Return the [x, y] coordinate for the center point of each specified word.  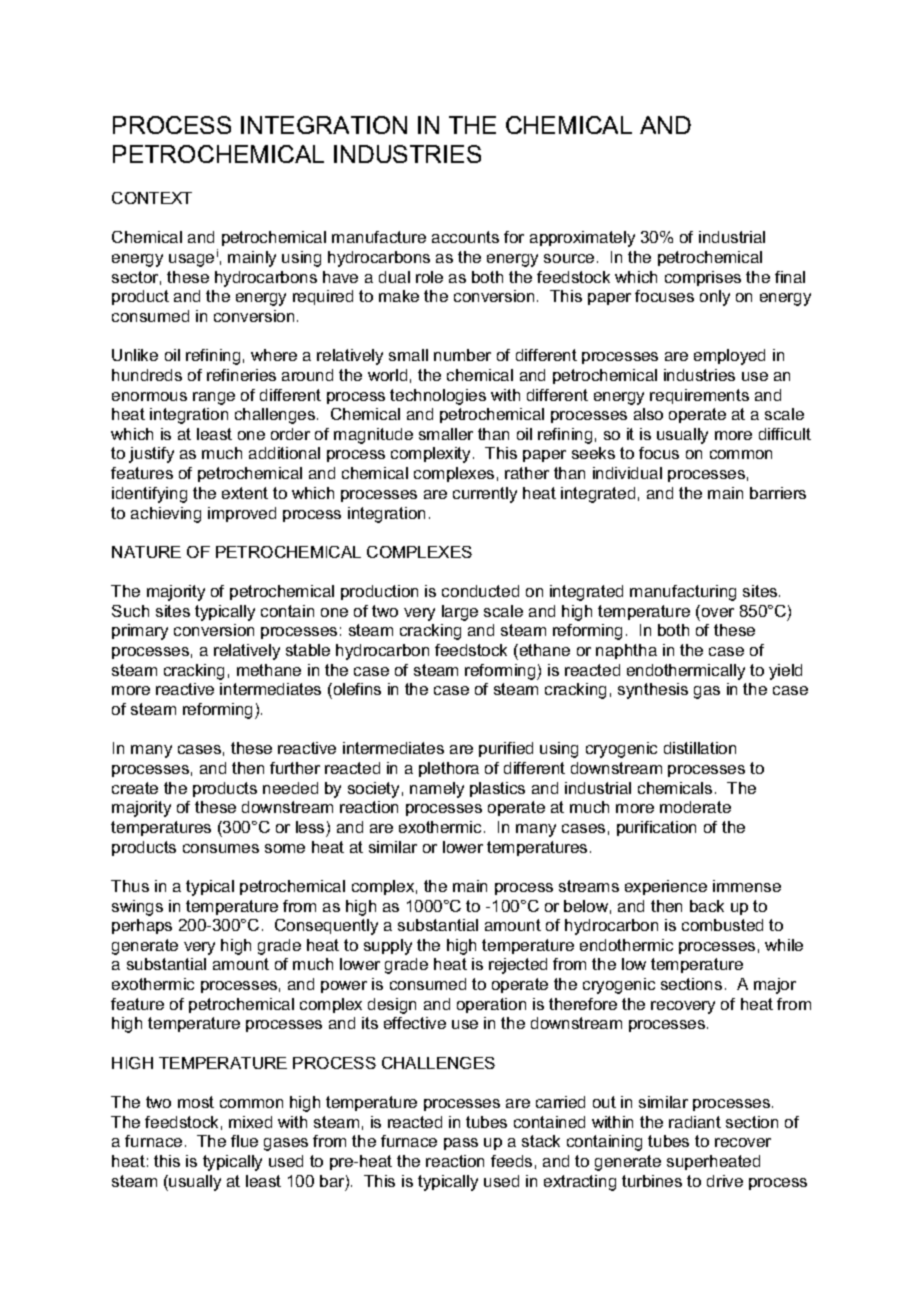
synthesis [653, 691]
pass [461, 1144]
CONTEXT [152, 198]
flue [244, 1141]
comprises [703, 278]
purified [506, 749]
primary [140, 632]
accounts [465, 237]
